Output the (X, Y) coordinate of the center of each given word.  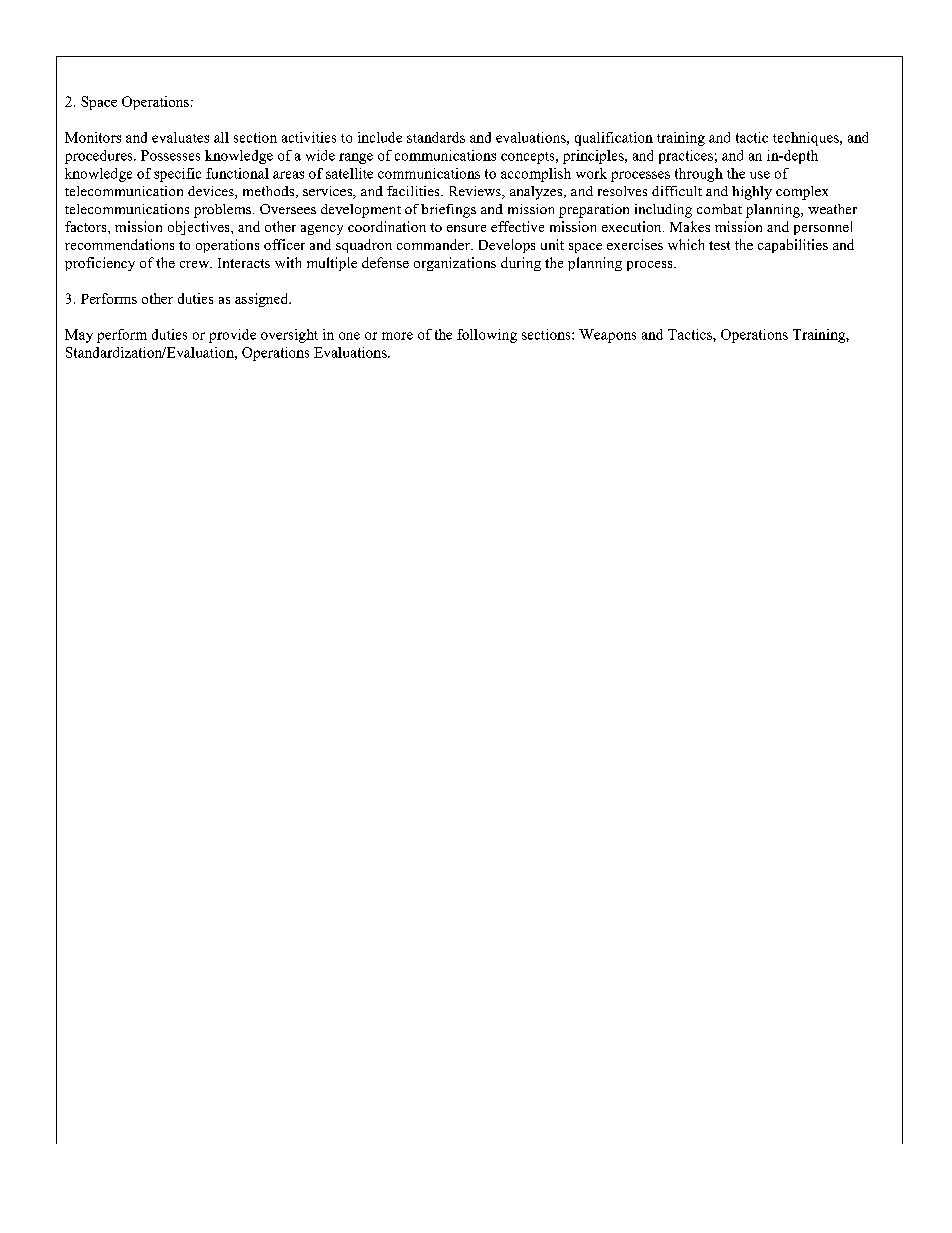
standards (436, 137)
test (719, 245)
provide (232, 336)
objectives (200, 228)
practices (686, 157)
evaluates (180, 137)
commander (434, 244)
